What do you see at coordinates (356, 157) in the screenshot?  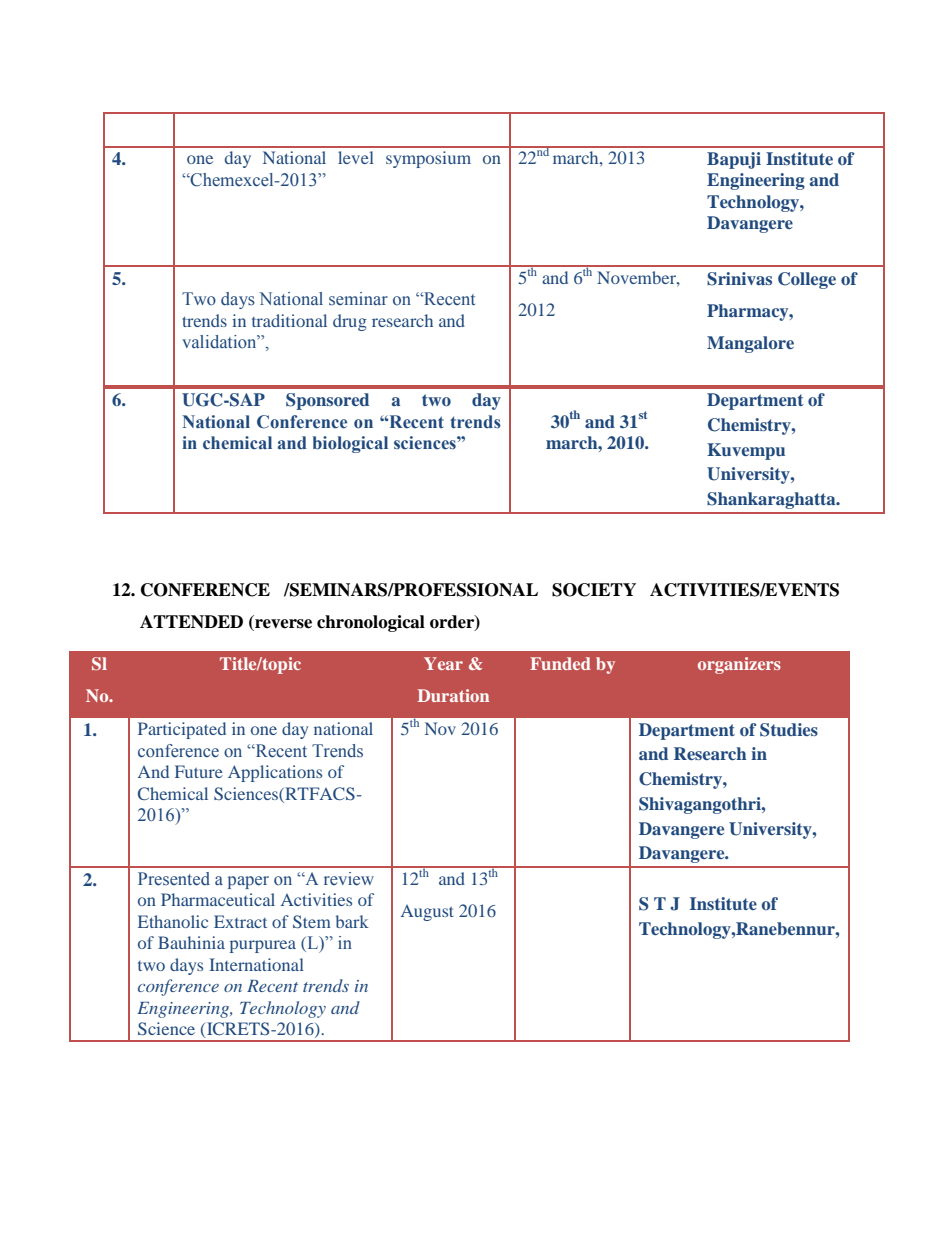 I see `level` at bounding box center [356, 157].
